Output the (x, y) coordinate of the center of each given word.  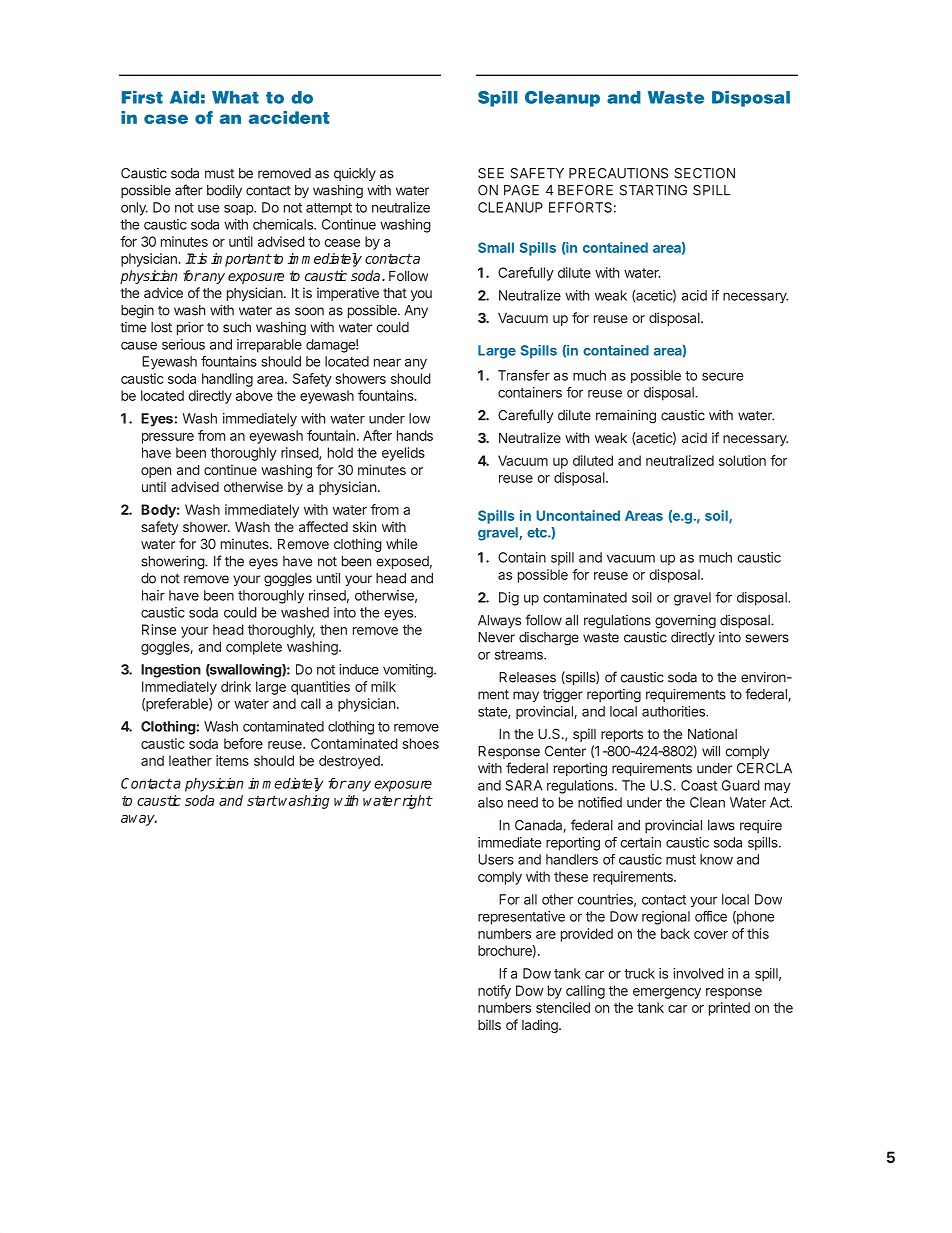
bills (489, 1024)
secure (722, 376)
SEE (491, 173)
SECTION (705, 173)
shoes (420, 743)
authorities (675, 711)
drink (236, 686)
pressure (168, 438)
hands (415, 435)
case (166, 119)
